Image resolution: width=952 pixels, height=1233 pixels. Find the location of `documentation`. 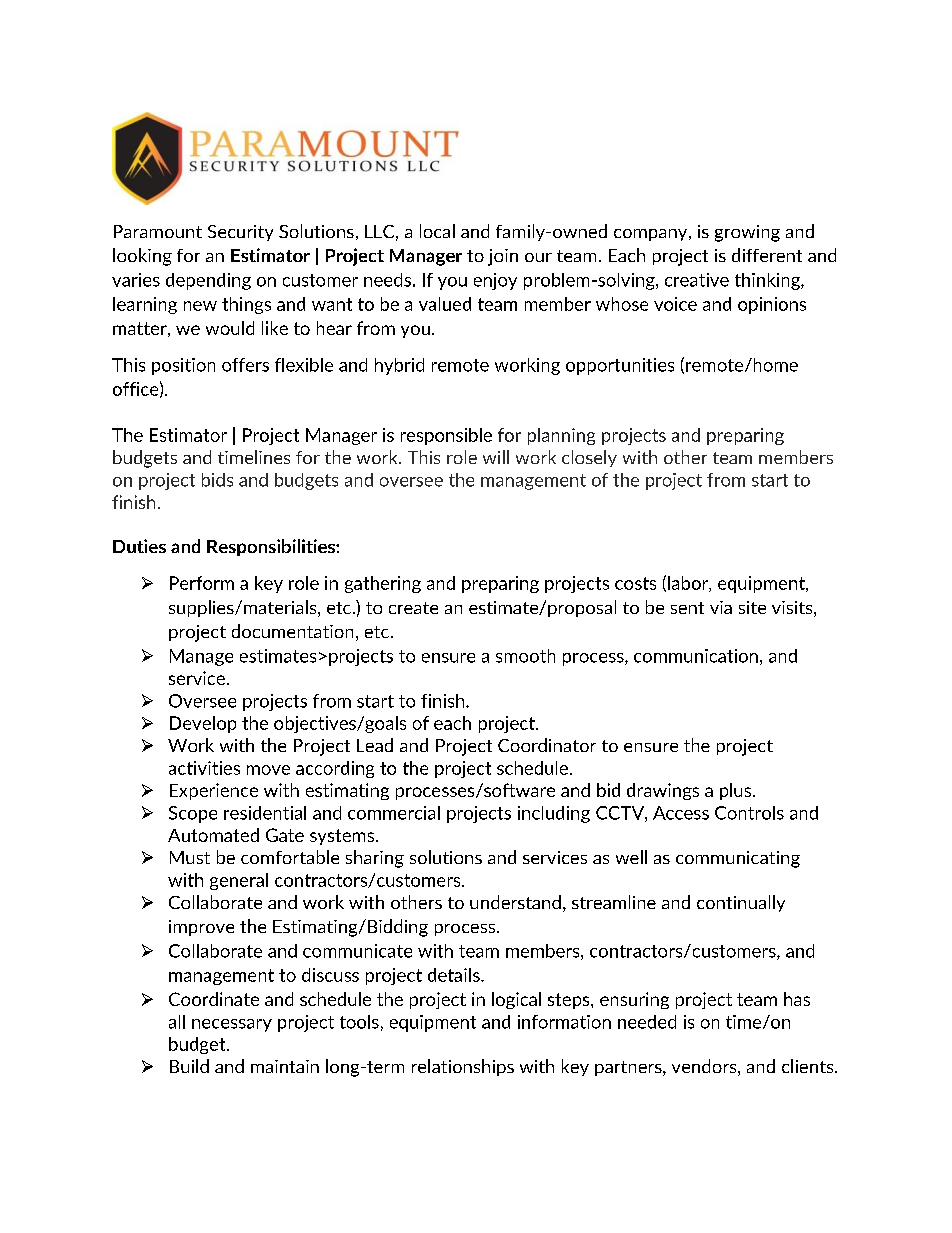

documentation is located at coordinates (292, 631).
